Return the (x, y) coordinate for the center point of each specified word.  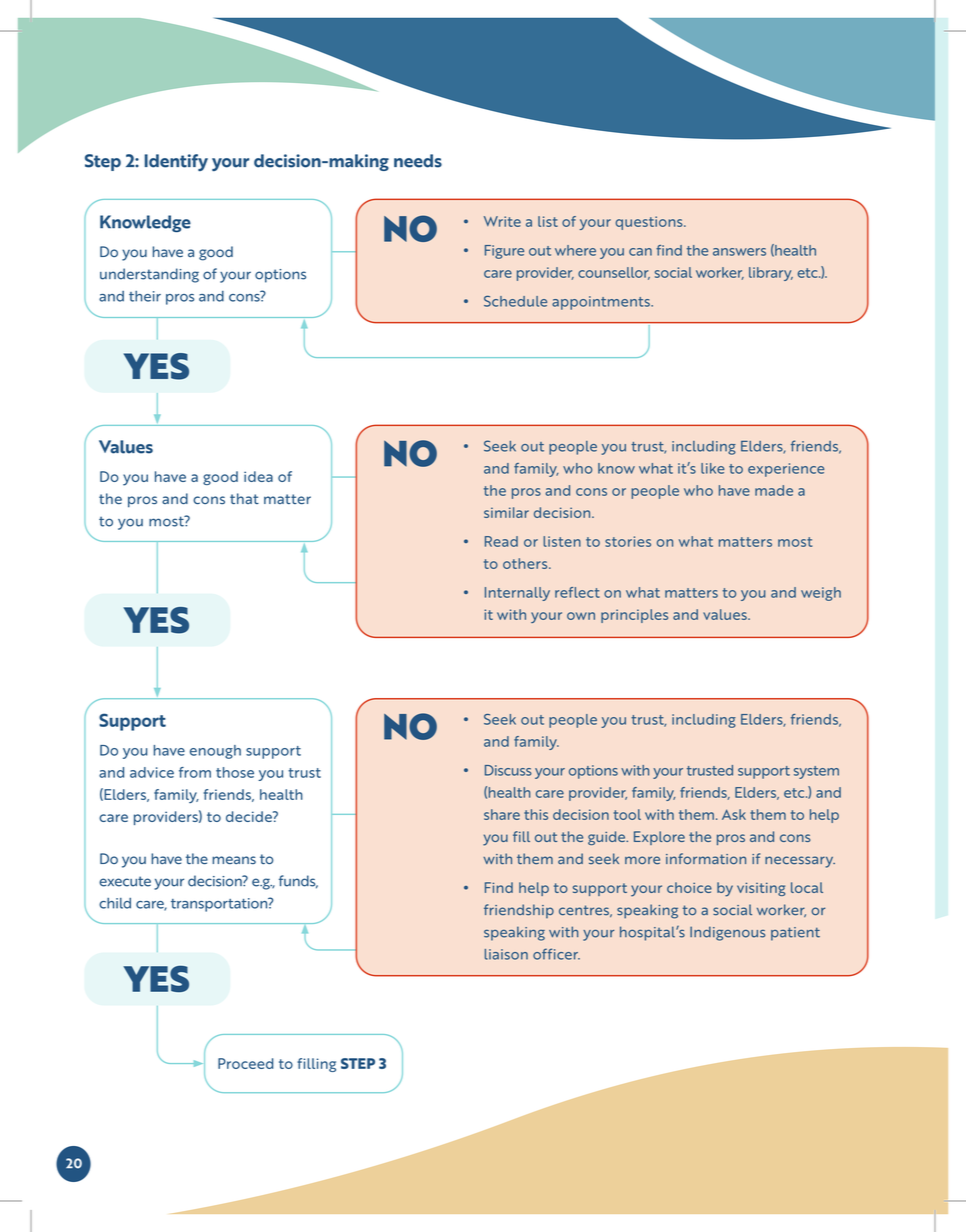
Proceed (245, 1063)
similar (506, 512)
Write (502, 221)
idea (258, 476)
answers (739, 252)
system (816, 772)
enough (215, 752)
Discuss (508, 770)
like (713, 468)
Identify (176, 162)
